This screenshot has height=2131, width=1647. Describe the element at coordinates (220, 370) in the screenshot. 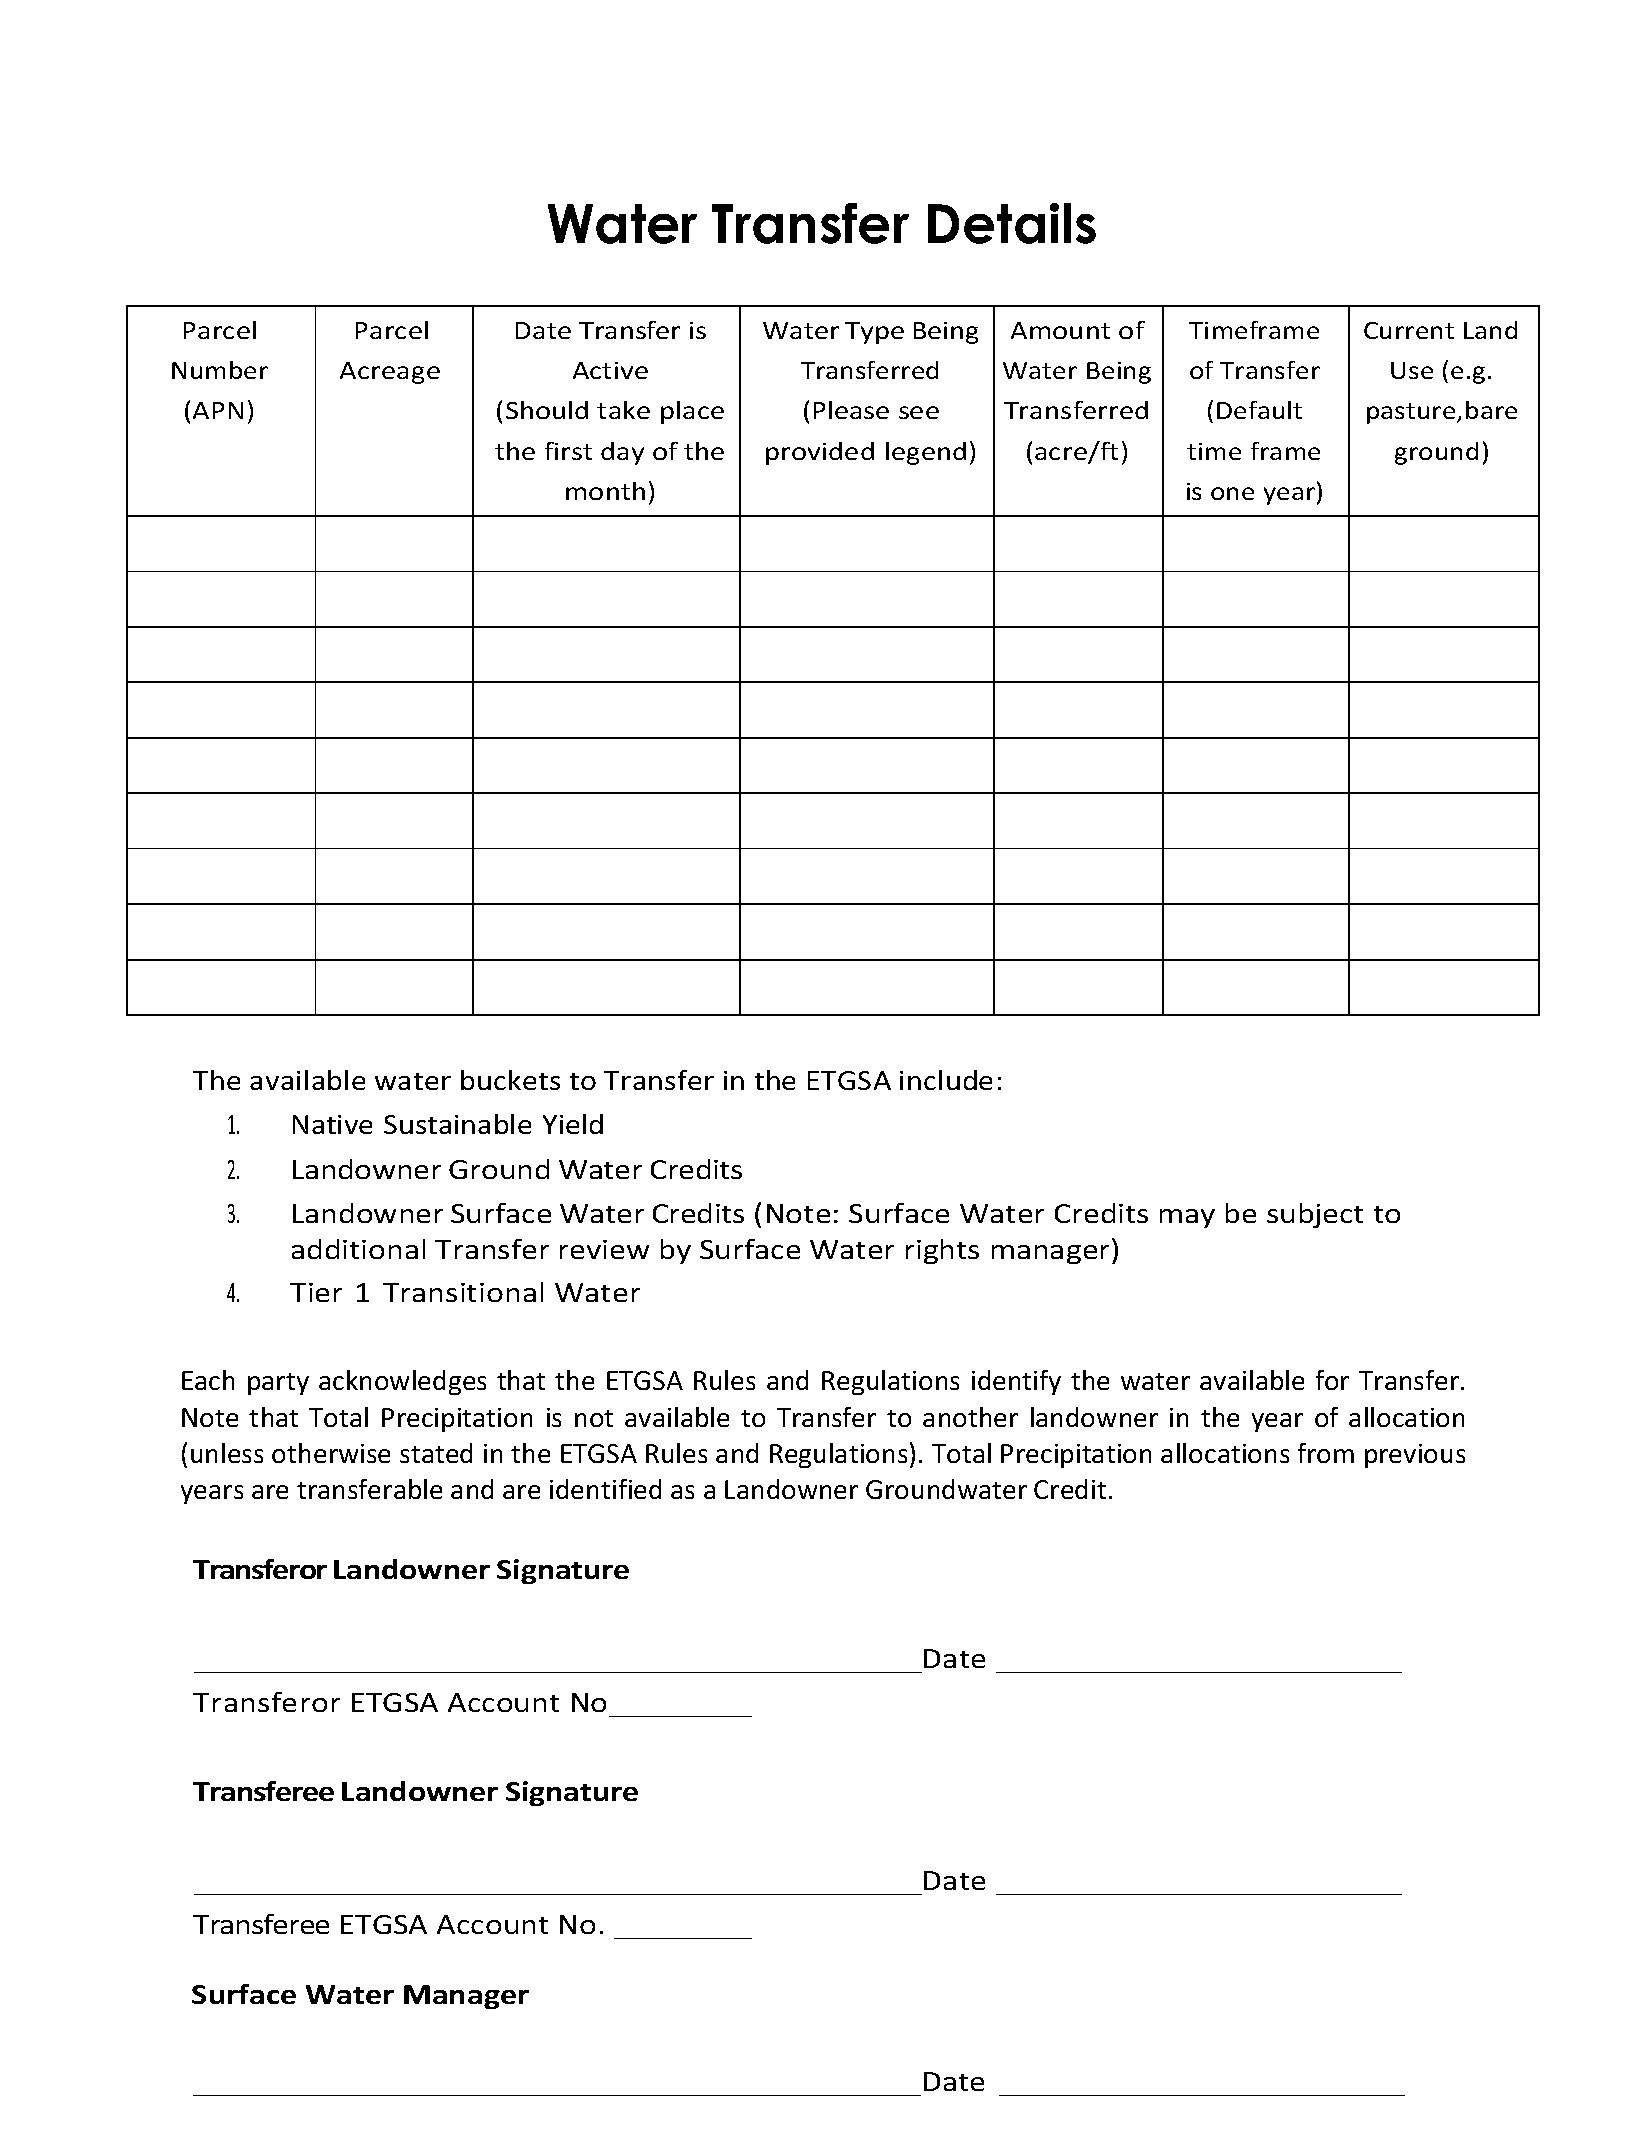

I see `Number` at that location.
